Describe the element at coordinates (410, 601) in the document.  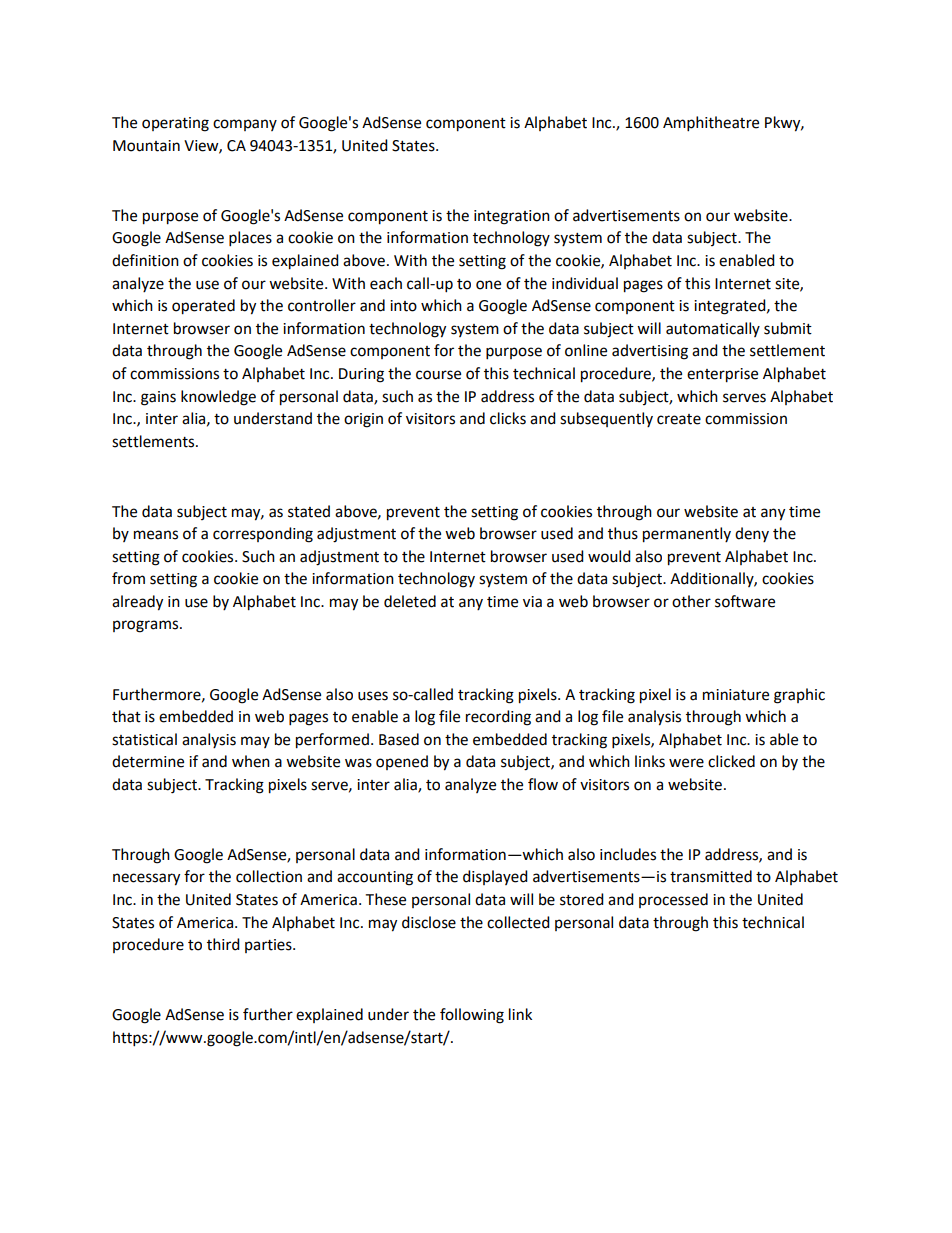
I see `deleted` at that location.
